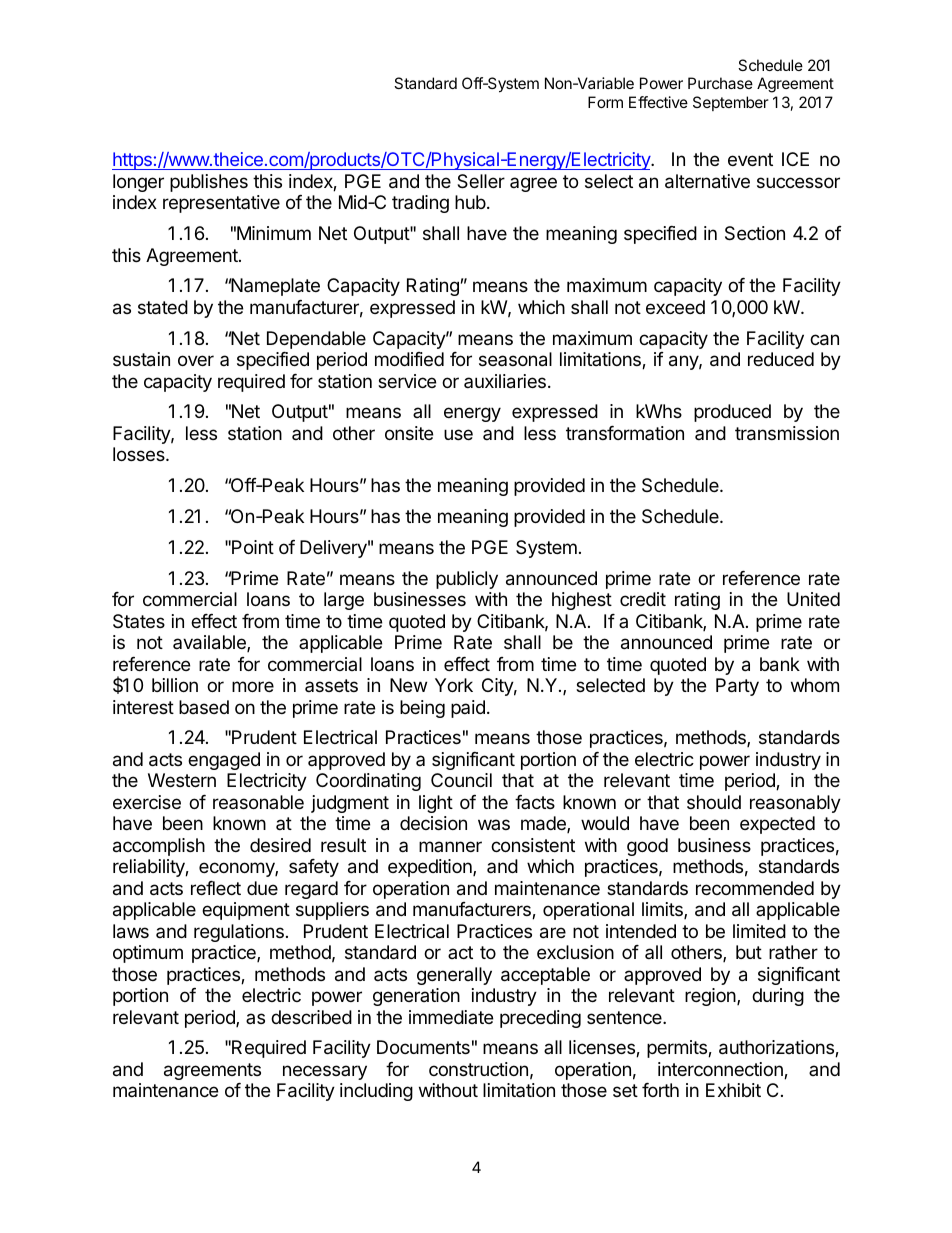 Image resolution: width=952 pixels, height=1233 pixels. What do you see at coordinates (721, 1070) in the document?
I see `interconnection` at bounding box center [721, 1070].
